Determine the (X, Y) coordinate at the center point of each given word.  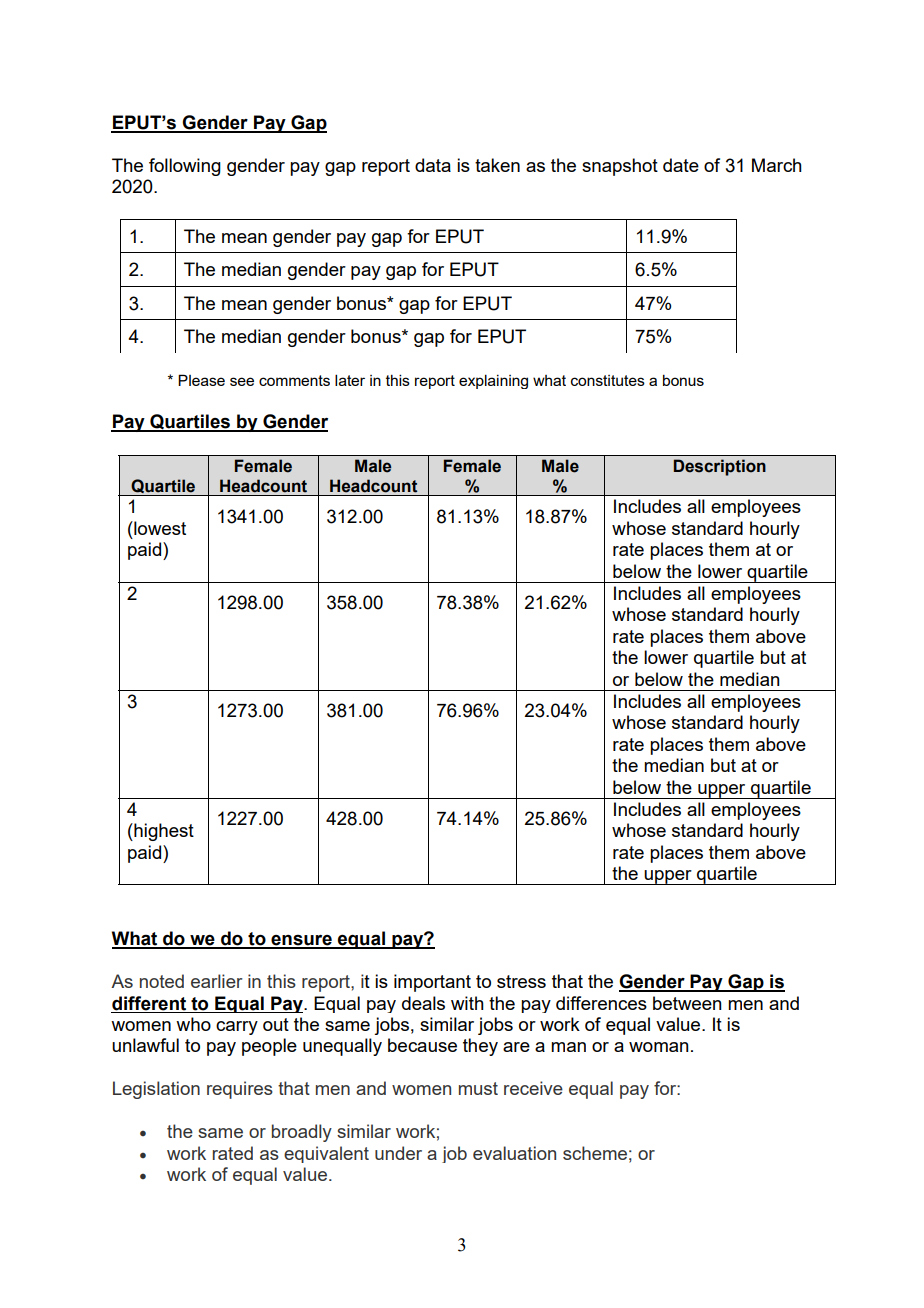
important (432, 983)
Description (720, 467)
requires (240, 1090)
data (433, 165)
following (185, 167)
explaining (493, 381)
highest (163, 832)
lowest (159, 528)
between (687, 1003)
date (681, 165)
